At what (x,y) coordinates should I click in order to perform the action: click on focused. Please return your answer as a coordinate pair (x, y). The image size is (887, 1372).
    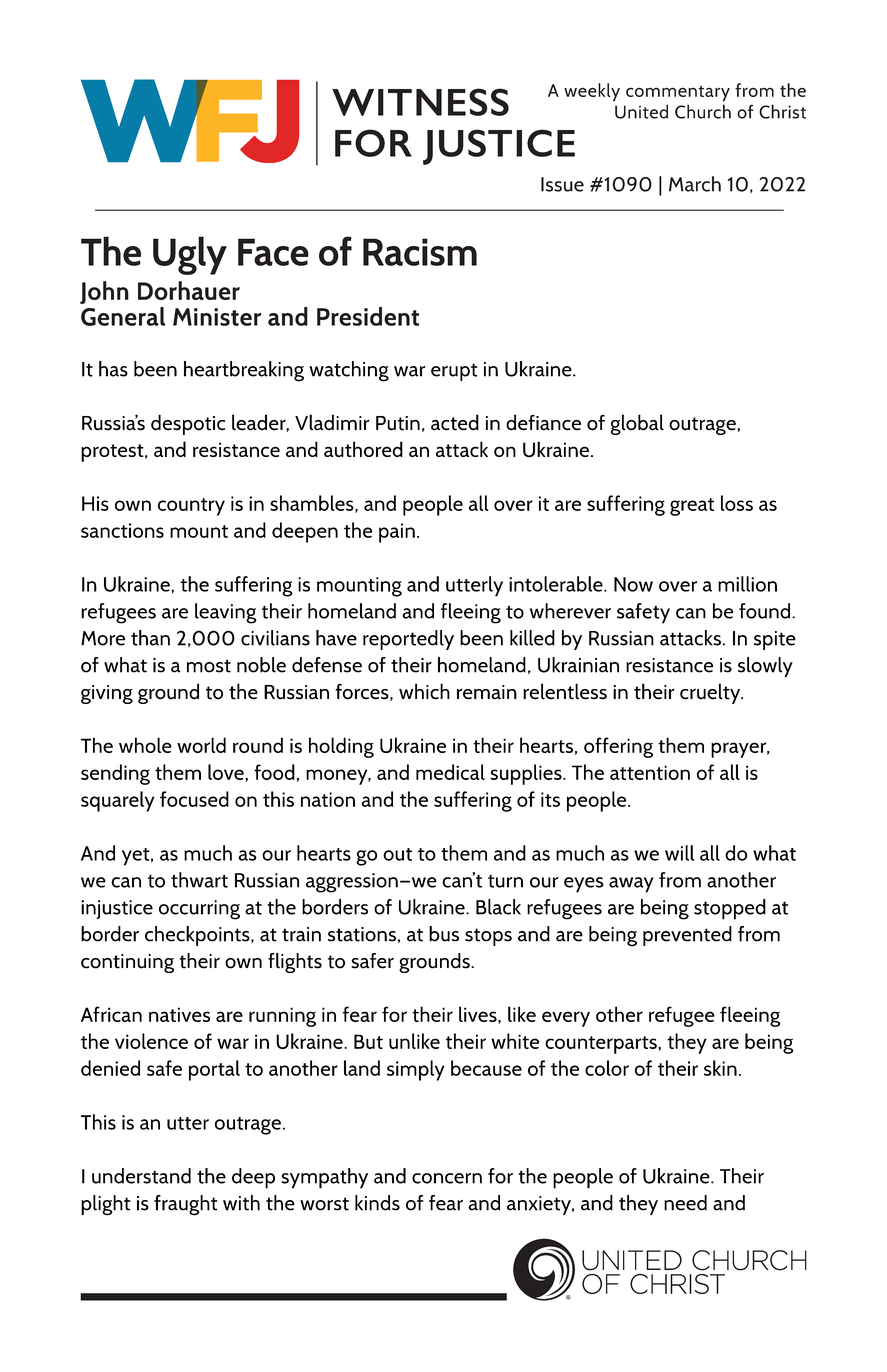
    Looking at the image, I should click on (194, 799).
